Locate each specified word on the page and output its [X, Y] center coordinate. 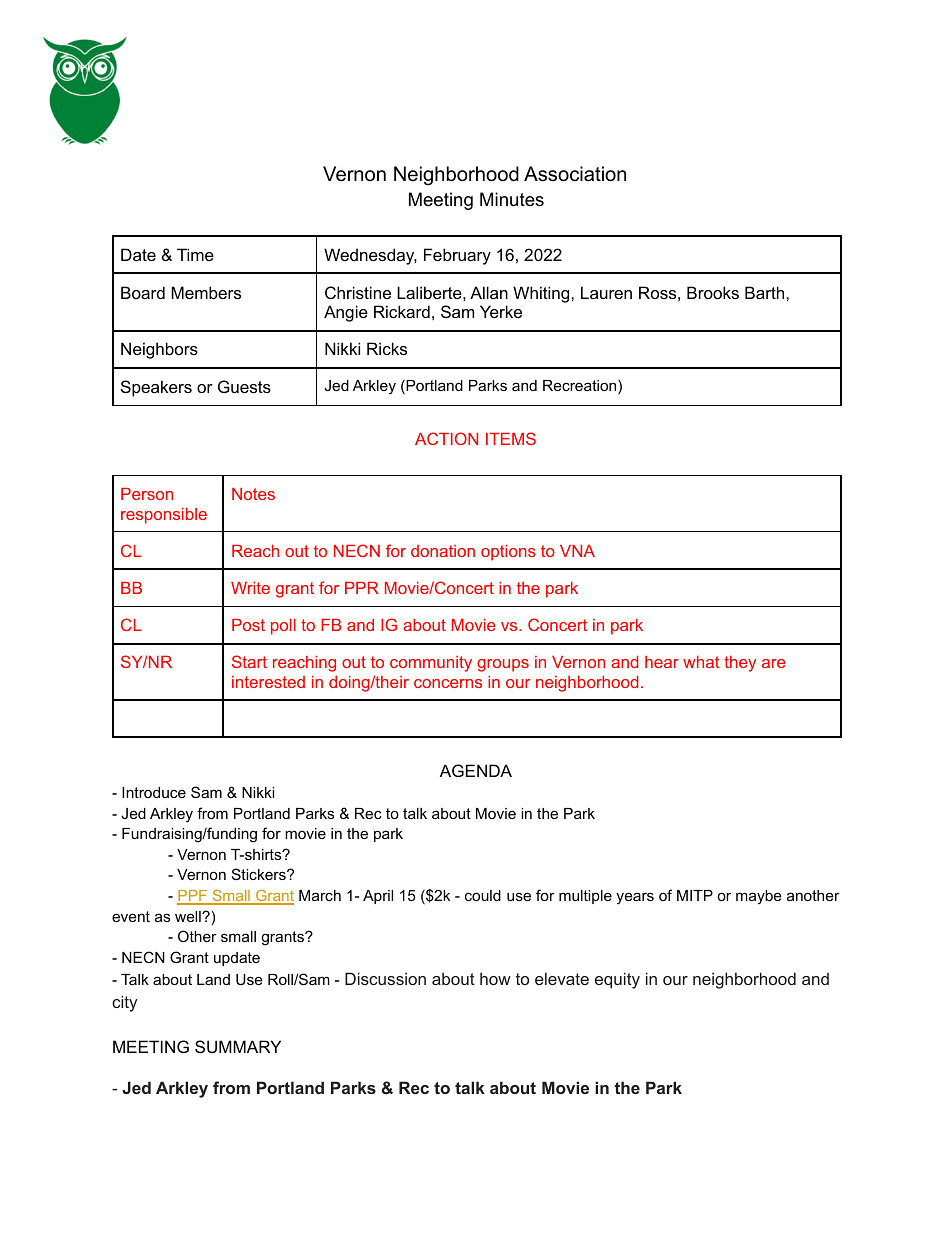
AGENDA [476, 770]
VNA [577, 551]
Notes [253, 494]
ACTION [446, 438]
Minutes [512, 199]
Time [195, 254]
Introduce [154, 792]
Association [575, 174]
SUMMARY [238, 1046]
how [495, 978]
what [701, 662]
